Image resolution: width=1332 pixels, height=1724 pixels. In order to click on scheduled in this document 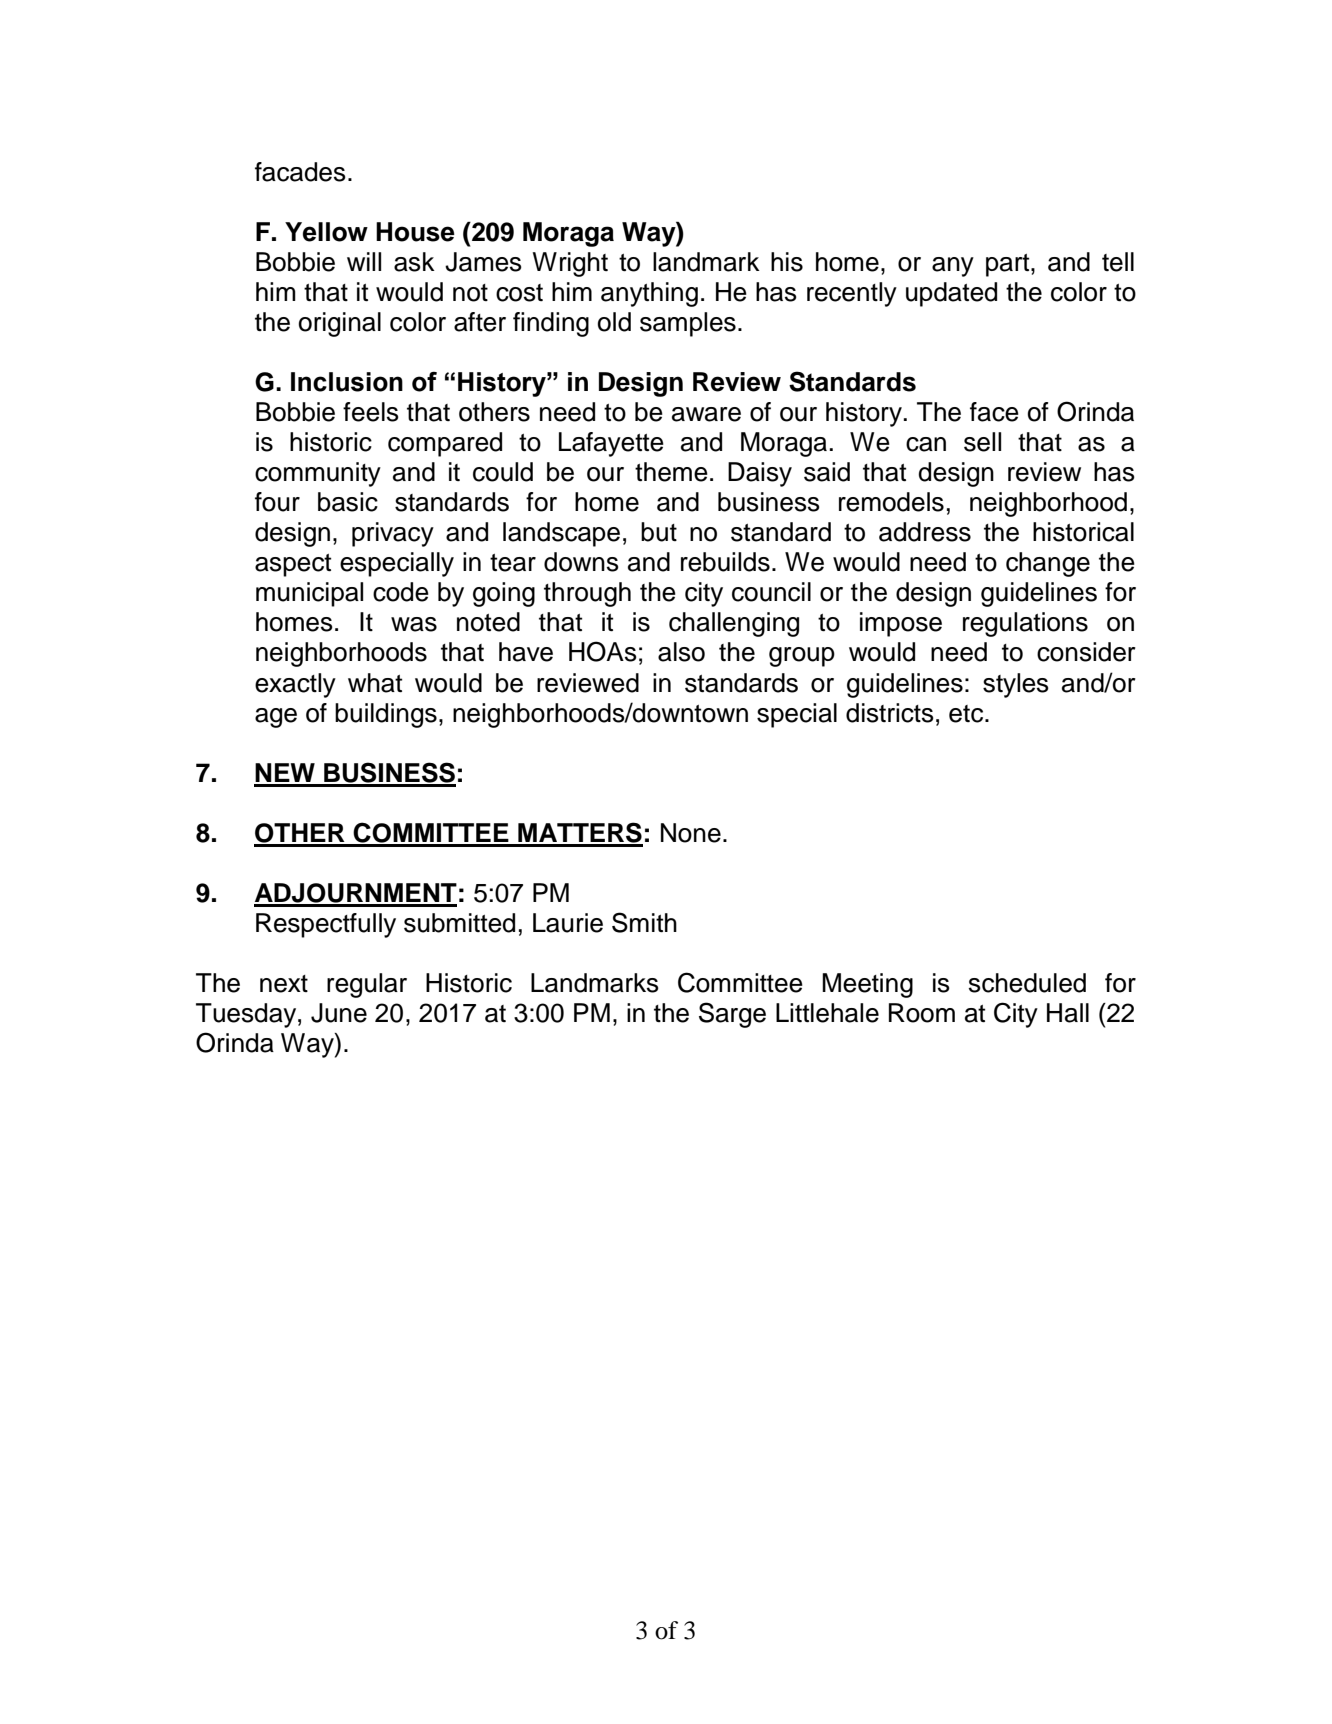, I will do `click(1027, 983)`.
